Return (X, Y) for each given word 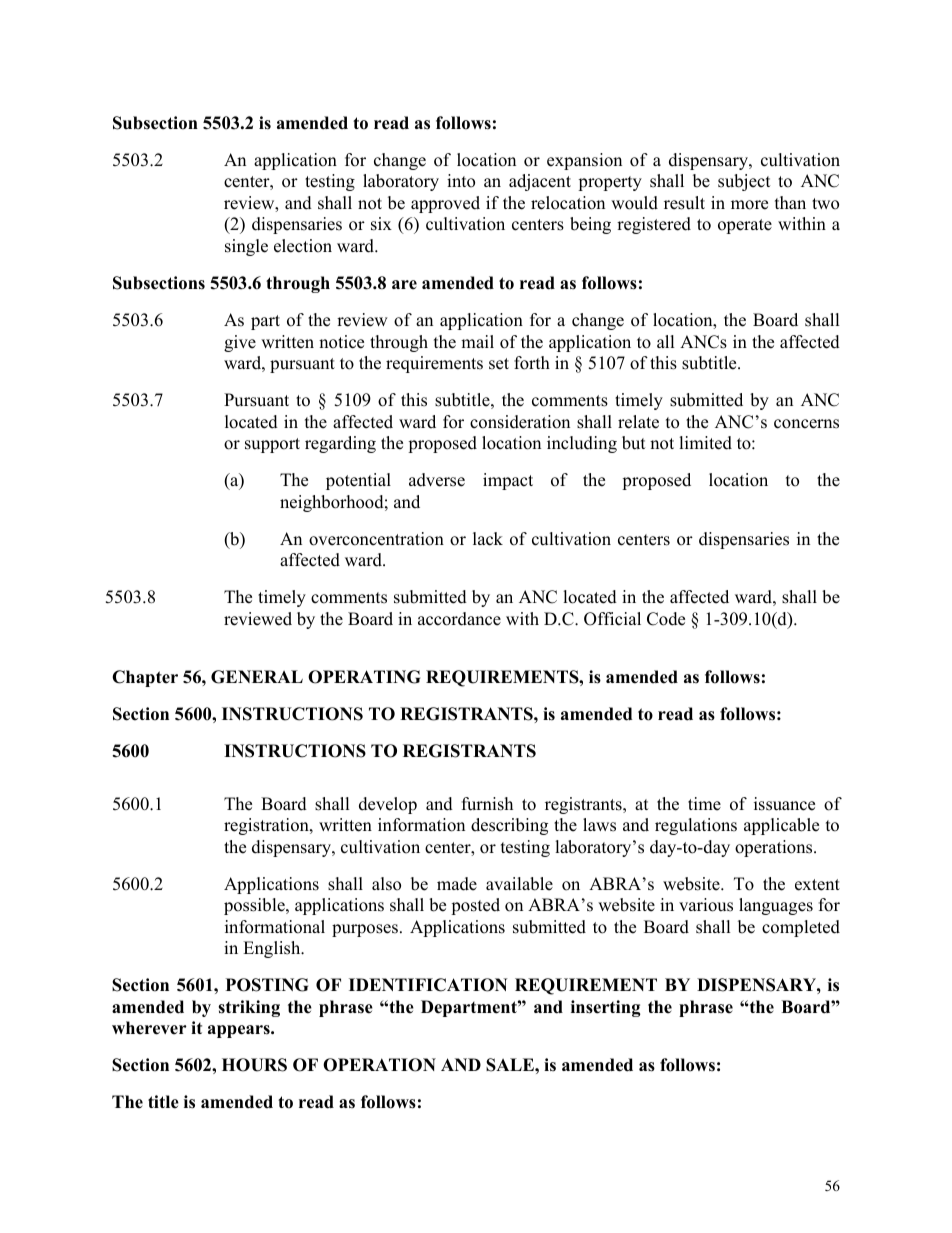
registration (267, 826)
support (272, 445)
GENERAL (257, 677)
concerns (806, 424)
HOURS (254, 1065)
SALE (511, 1065)
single (246, 247)
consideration (520, 422)
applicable (781, 826)
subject (744, 182)
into (461, 181)
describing (509, 826)
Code (666, 619)
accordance (459, 619)
